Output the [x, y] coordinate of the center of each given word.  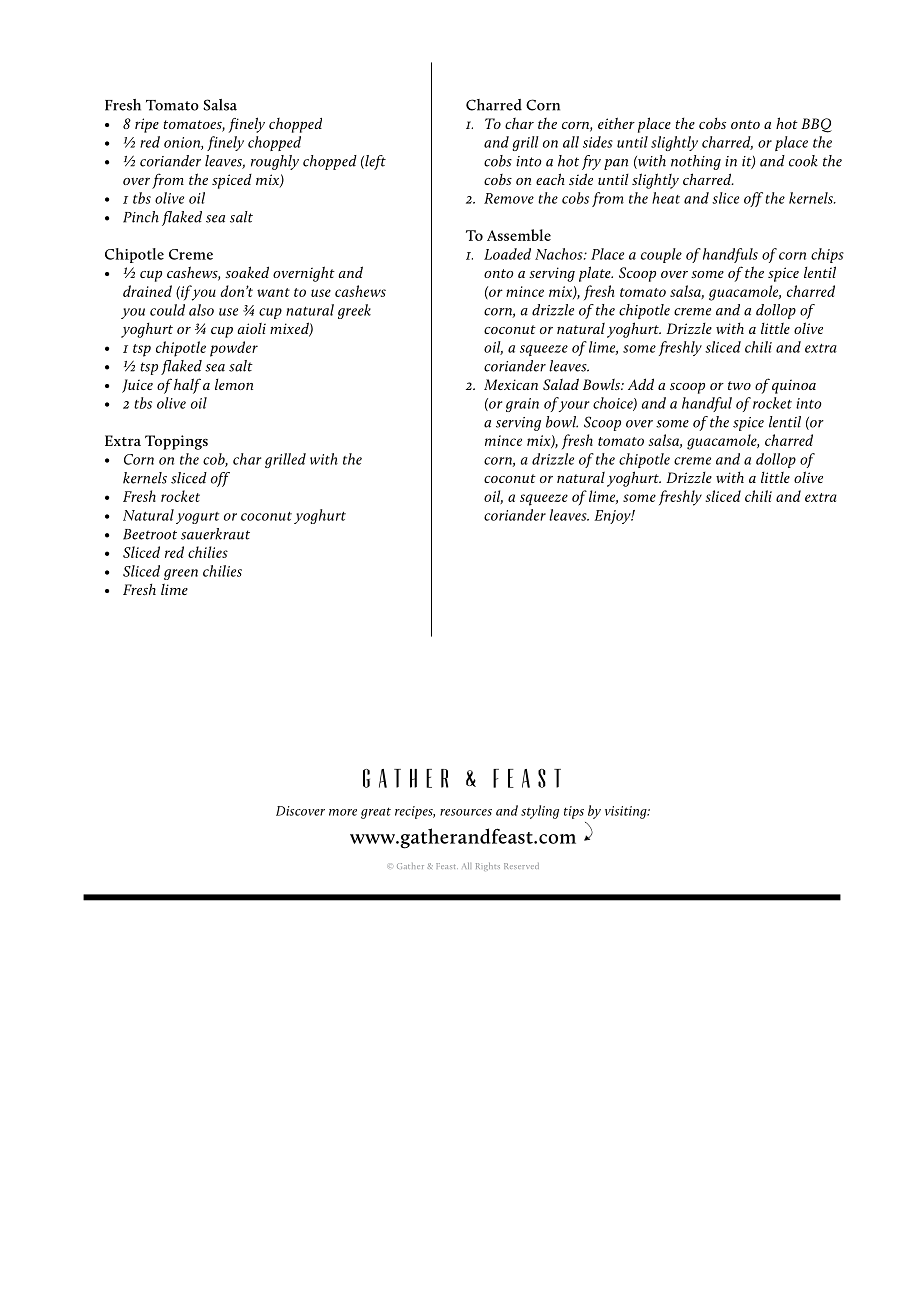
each [550, 179]
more [343, 812]
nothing [696, 162]
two [739, 385]
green [181, 574]
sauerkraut [215, 534]
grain [522, 405]
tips [574, 812]
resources [466, 812]
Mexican [511, 384]
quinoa [794, 386]
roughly [275, 162]
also [201, 310]
